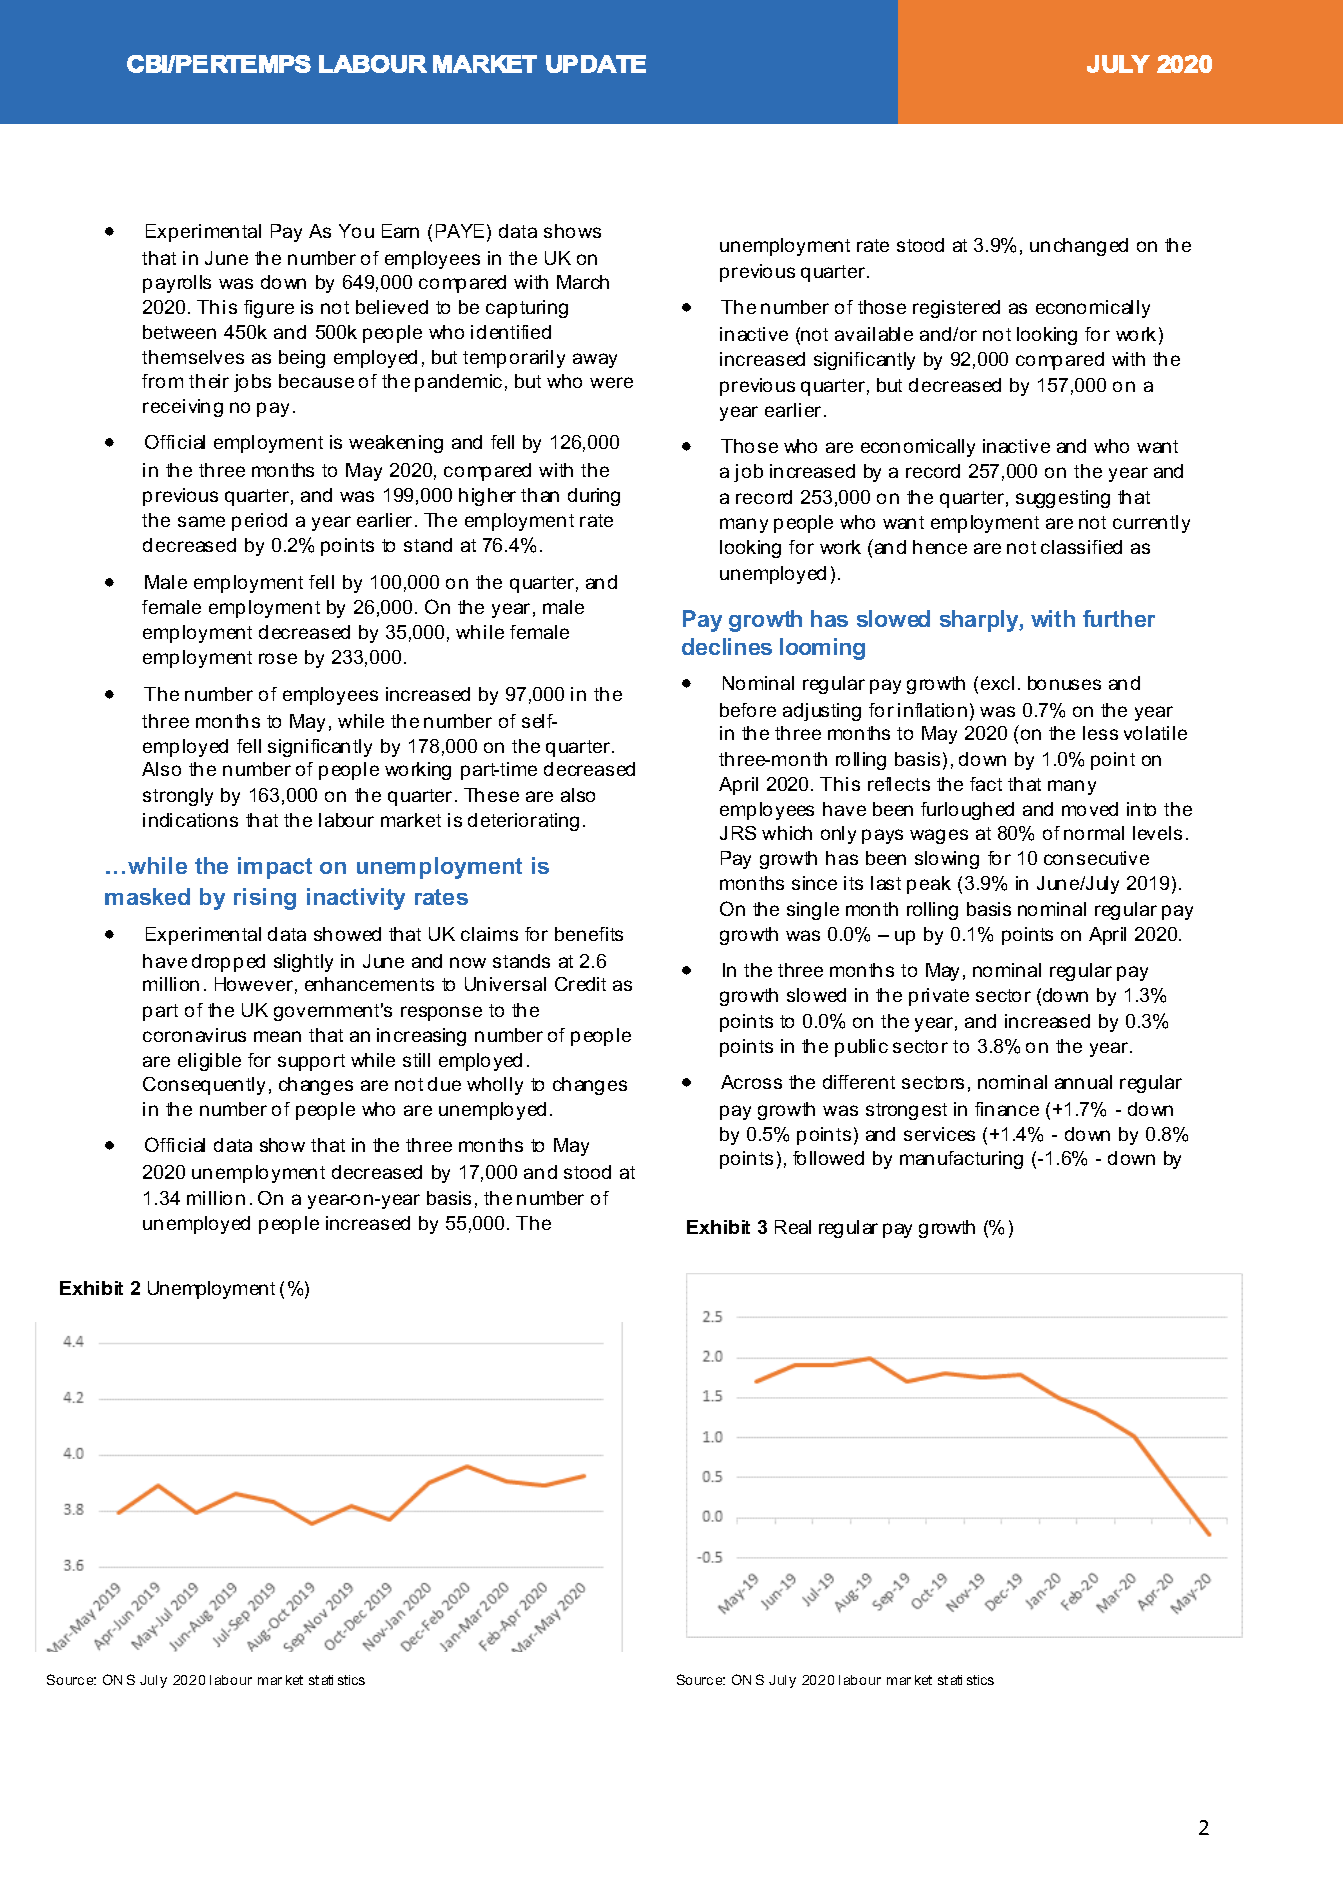  Describe the element at coordinates (939, 997) in the document. I see `private` at that location.
